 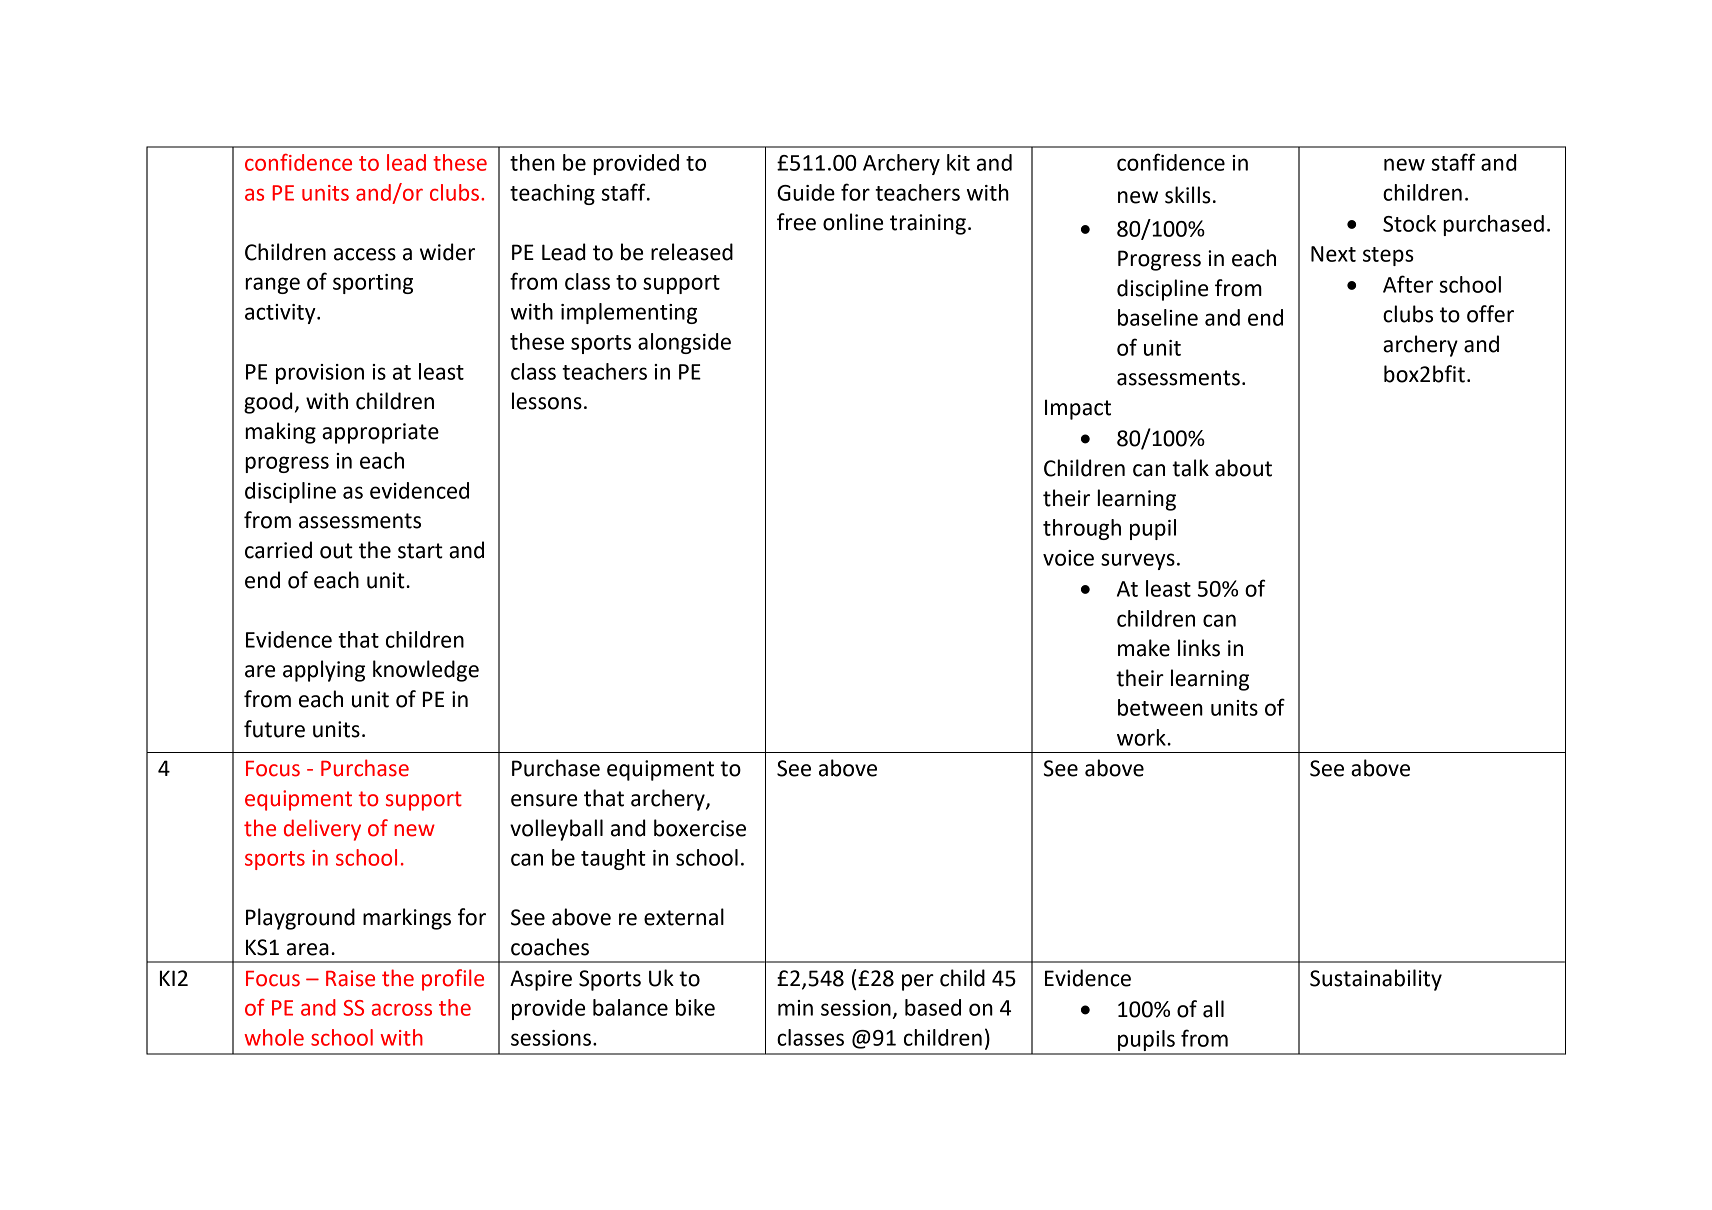 I want to click on work, so click(x=1142, y=737).
